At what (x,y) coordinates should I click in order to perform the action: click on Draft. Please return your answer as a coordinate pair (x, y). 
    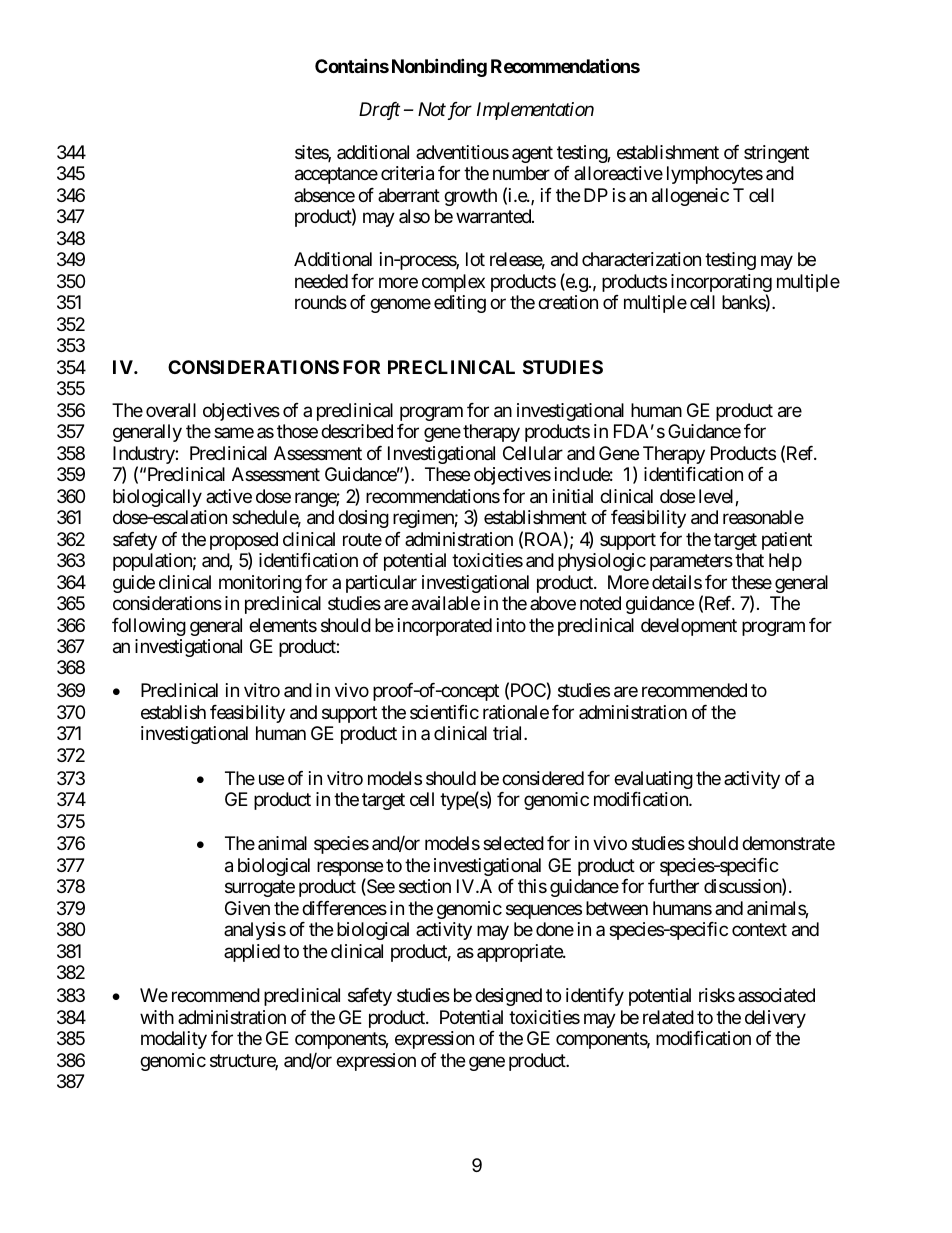
    Looking at the image, I should click on (379, 111).
